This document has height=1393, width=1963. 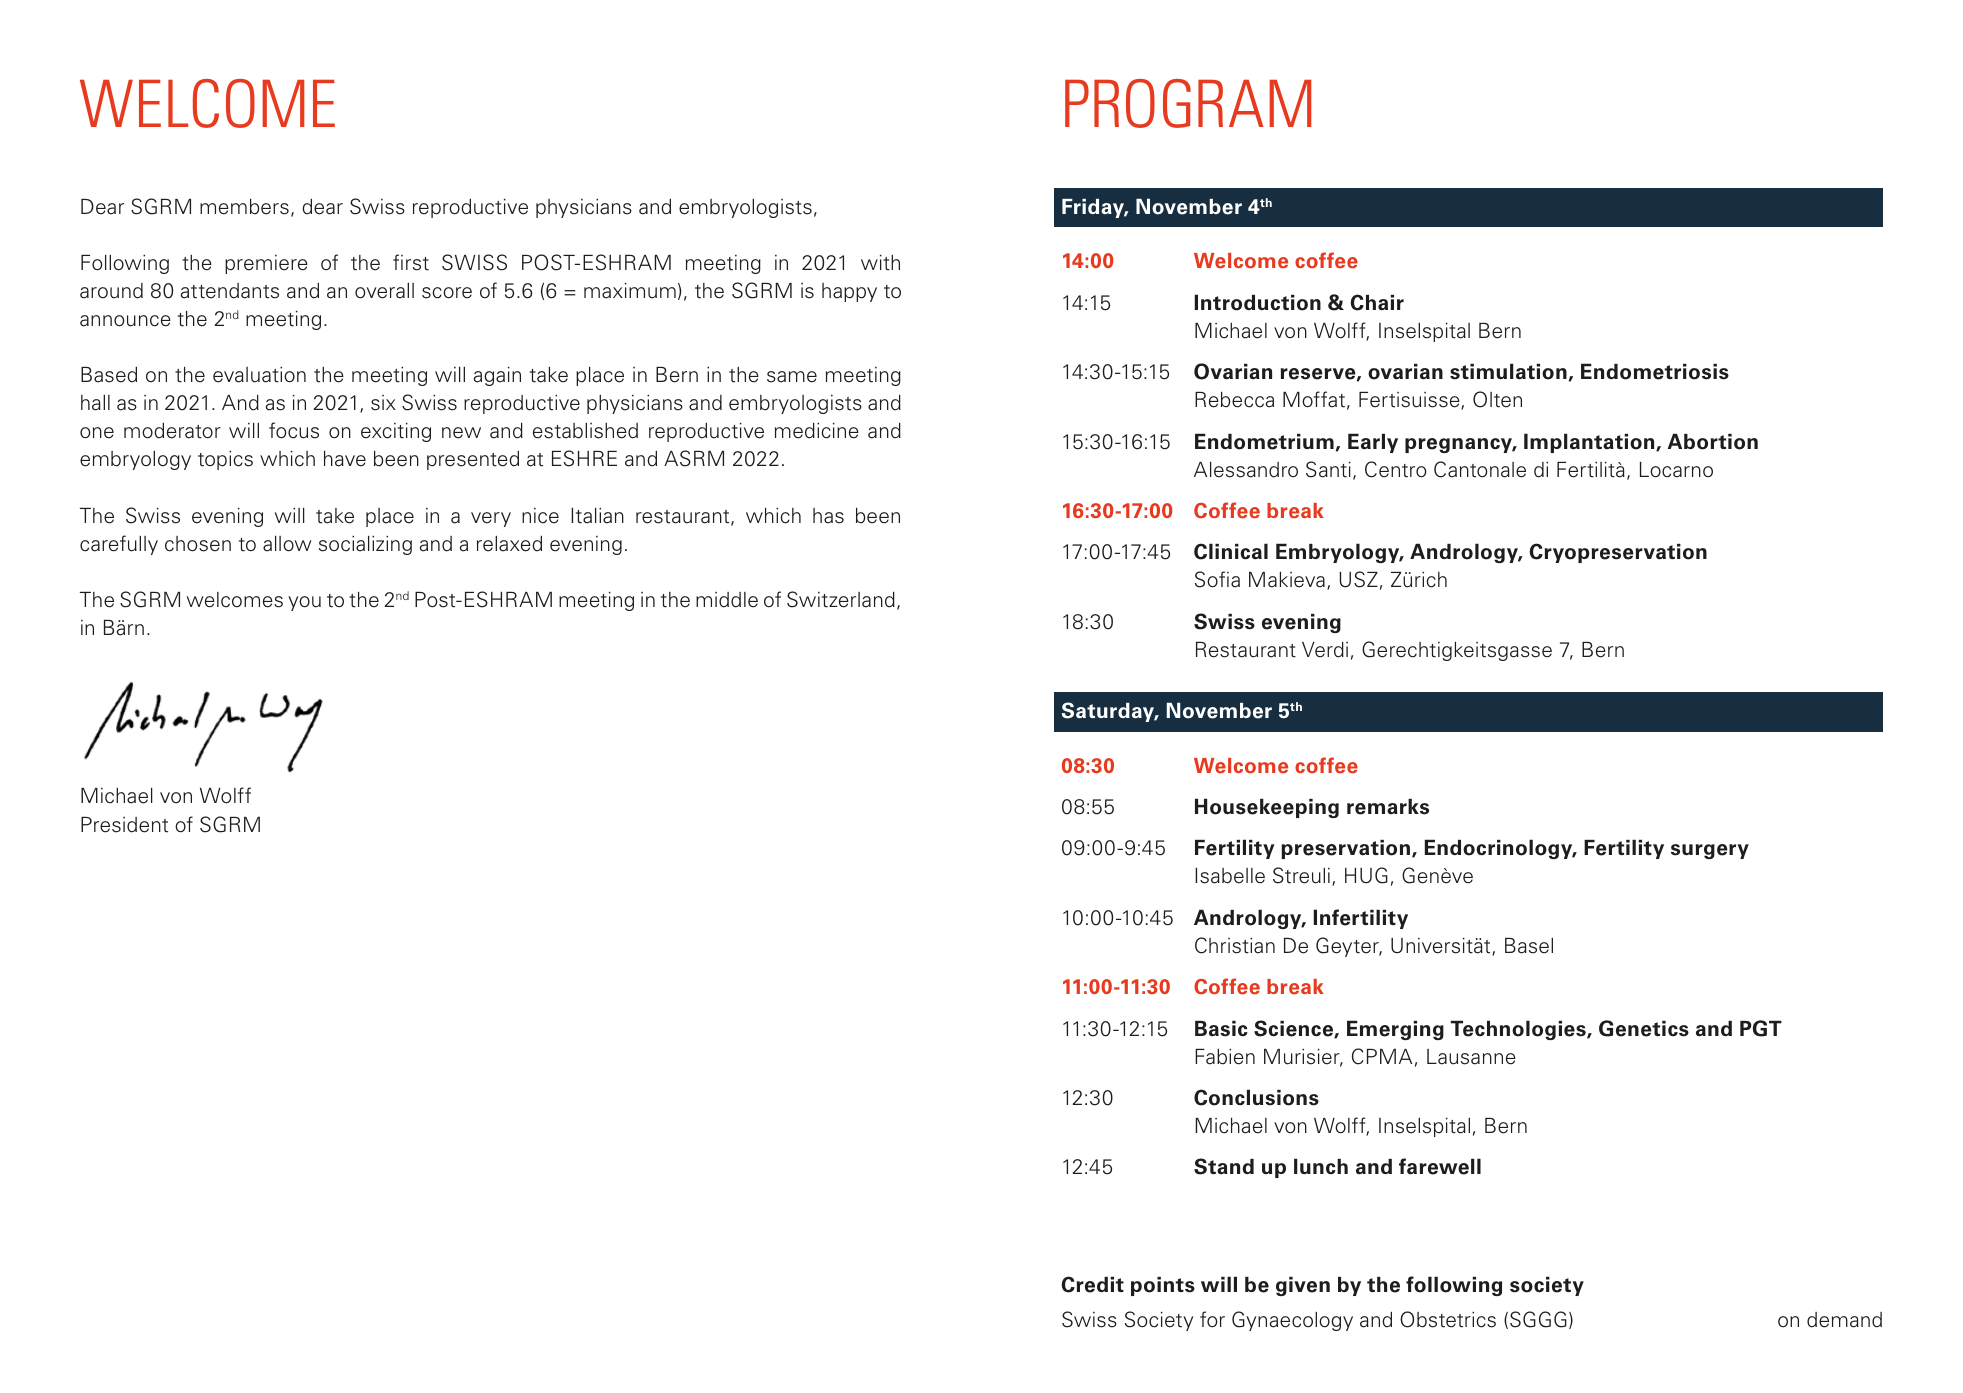 What do you see at coordinates (841, 599) in the document?
I see `Switzerland` at bounding box center [841, 599].
